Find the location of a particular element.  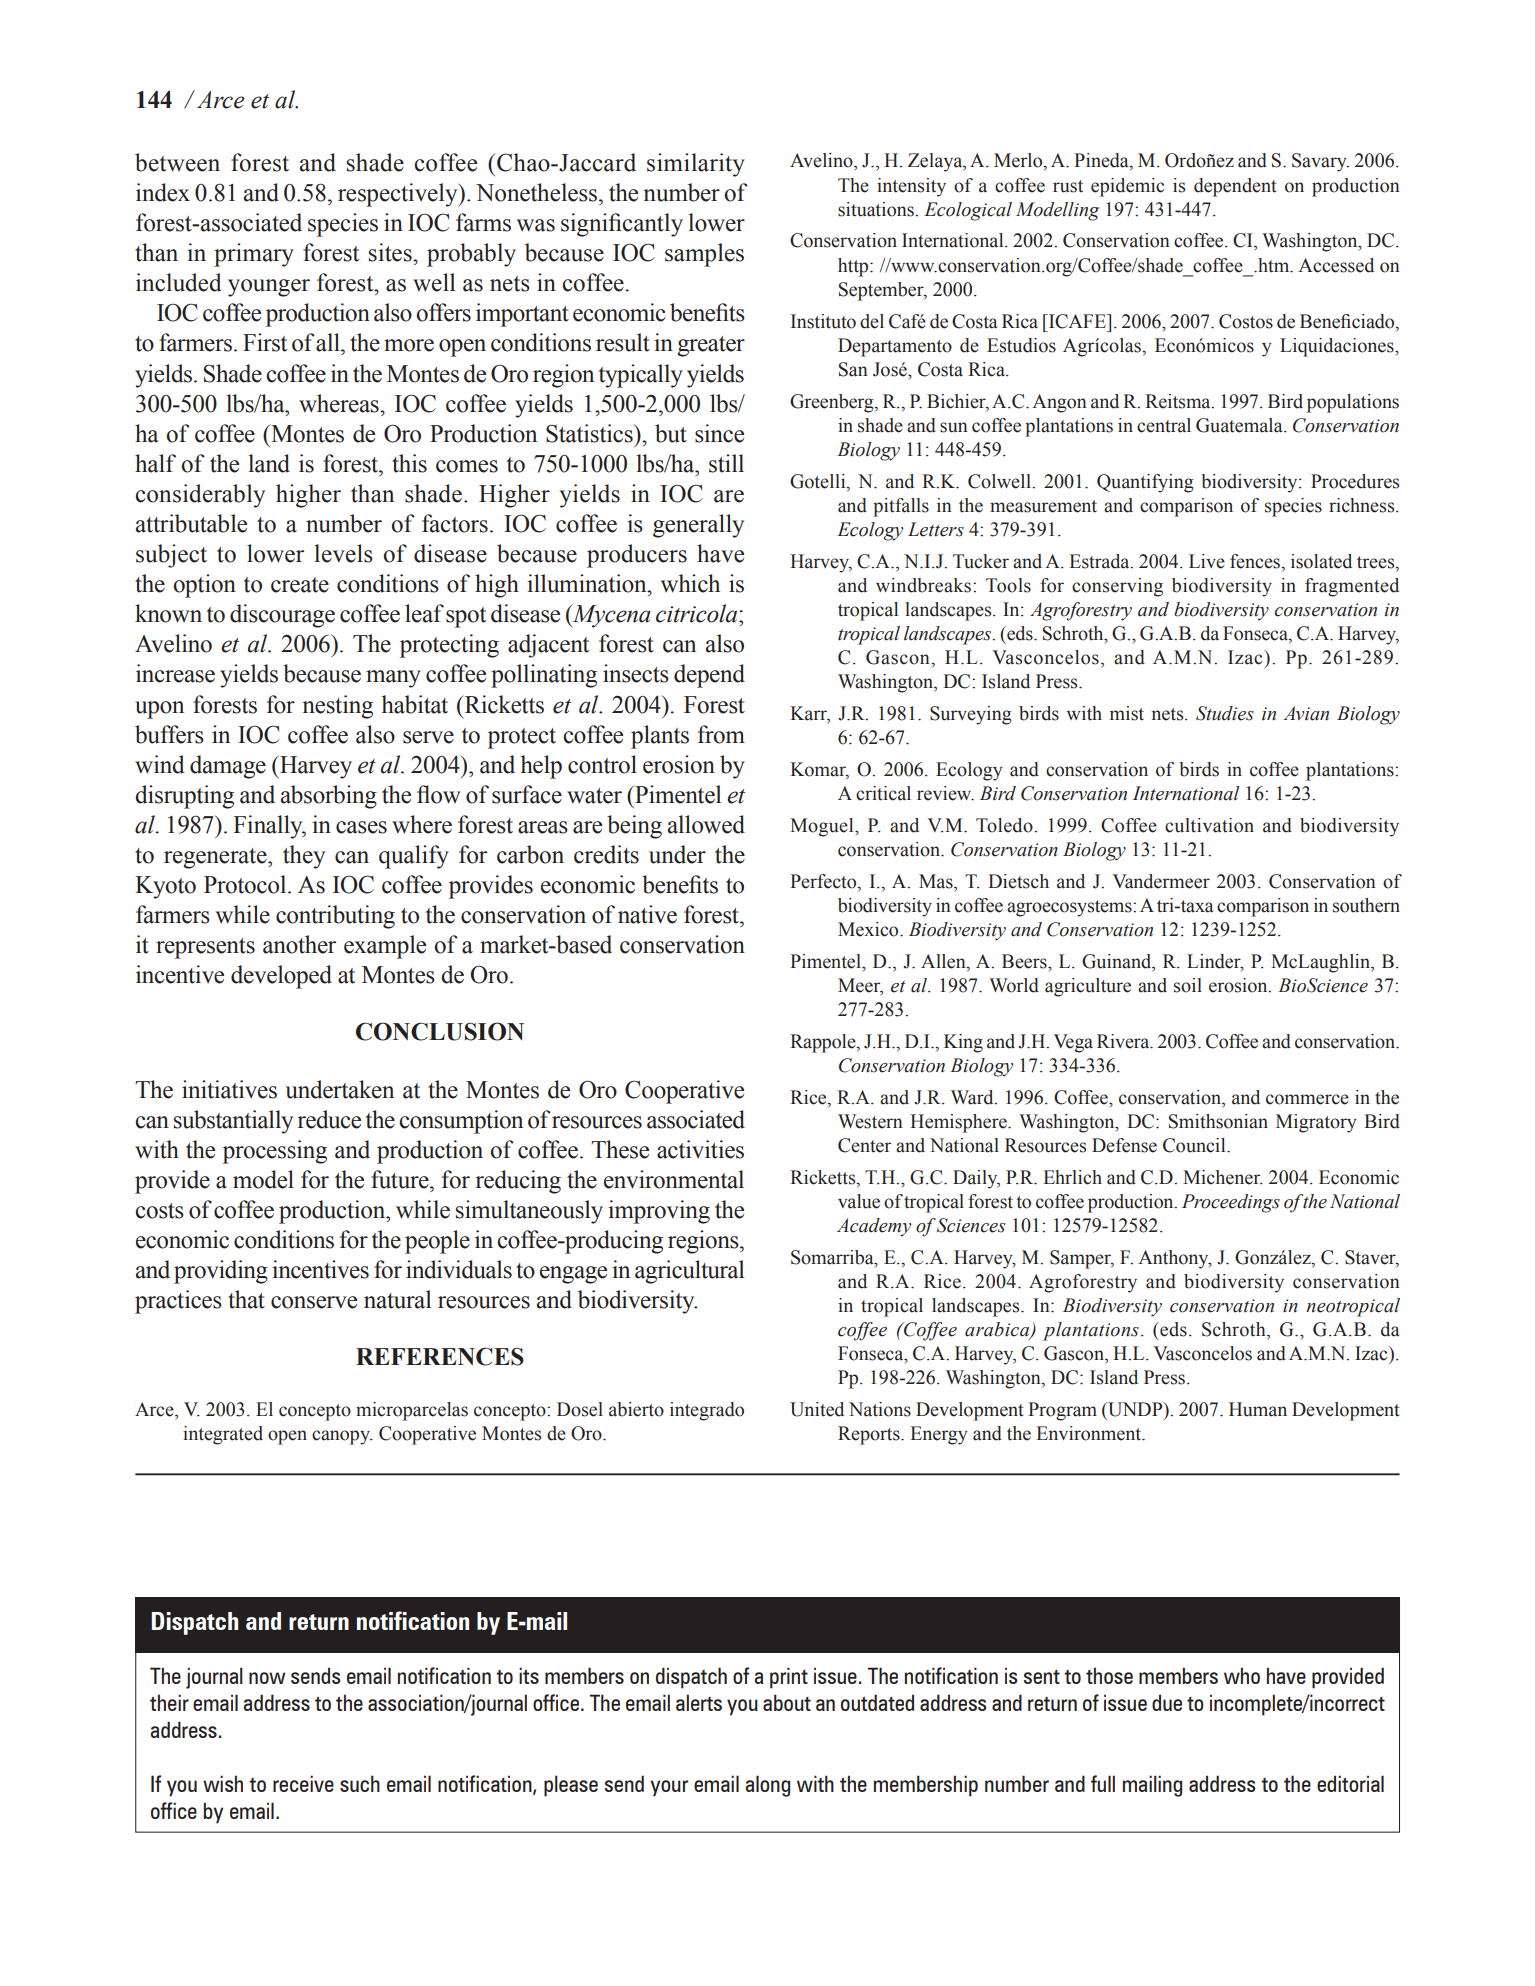

soil is located at coordinates (1188, 985).
